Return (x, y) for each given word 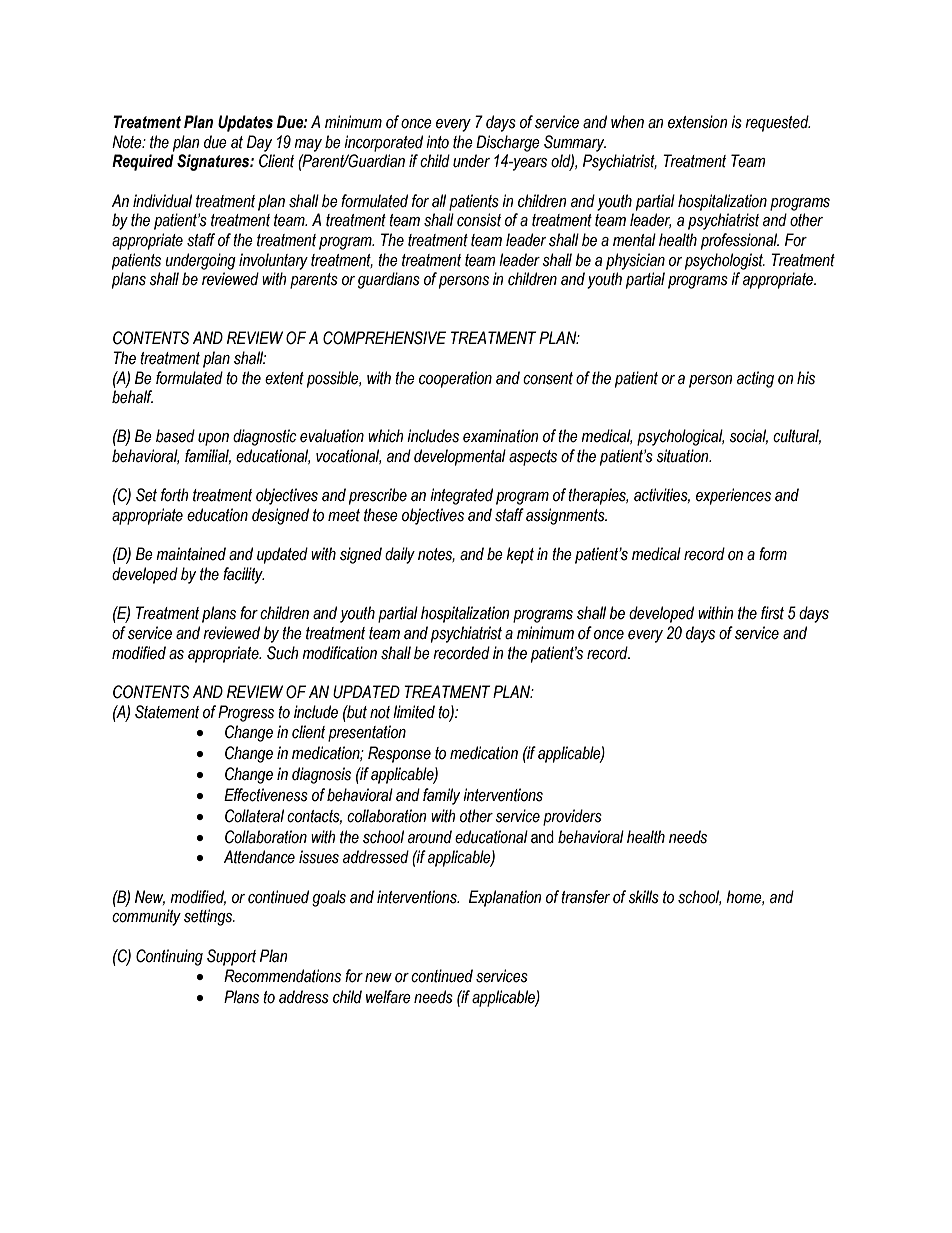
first (772, 613)
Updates (245, 123)
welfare (388, 997)
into (437, 142)
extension (698, 122)
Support (231, 957)
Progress (246, 713)
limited (414, 712)
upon (213, 439)
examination (501, 436)
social (748, 436)
